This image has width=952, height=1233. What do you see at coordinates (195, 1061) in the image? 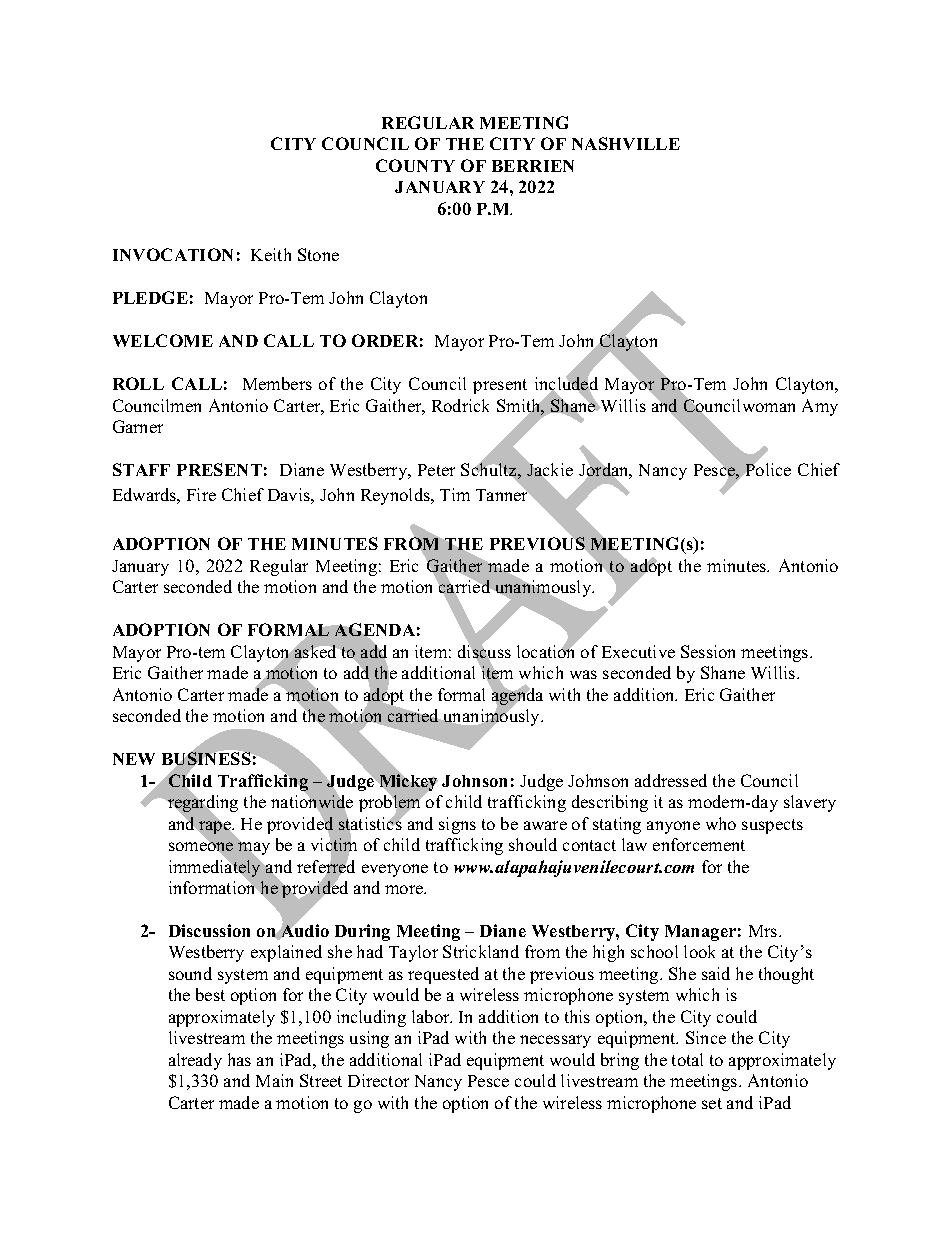
I see `already` at bounding box center [195, 1061].
